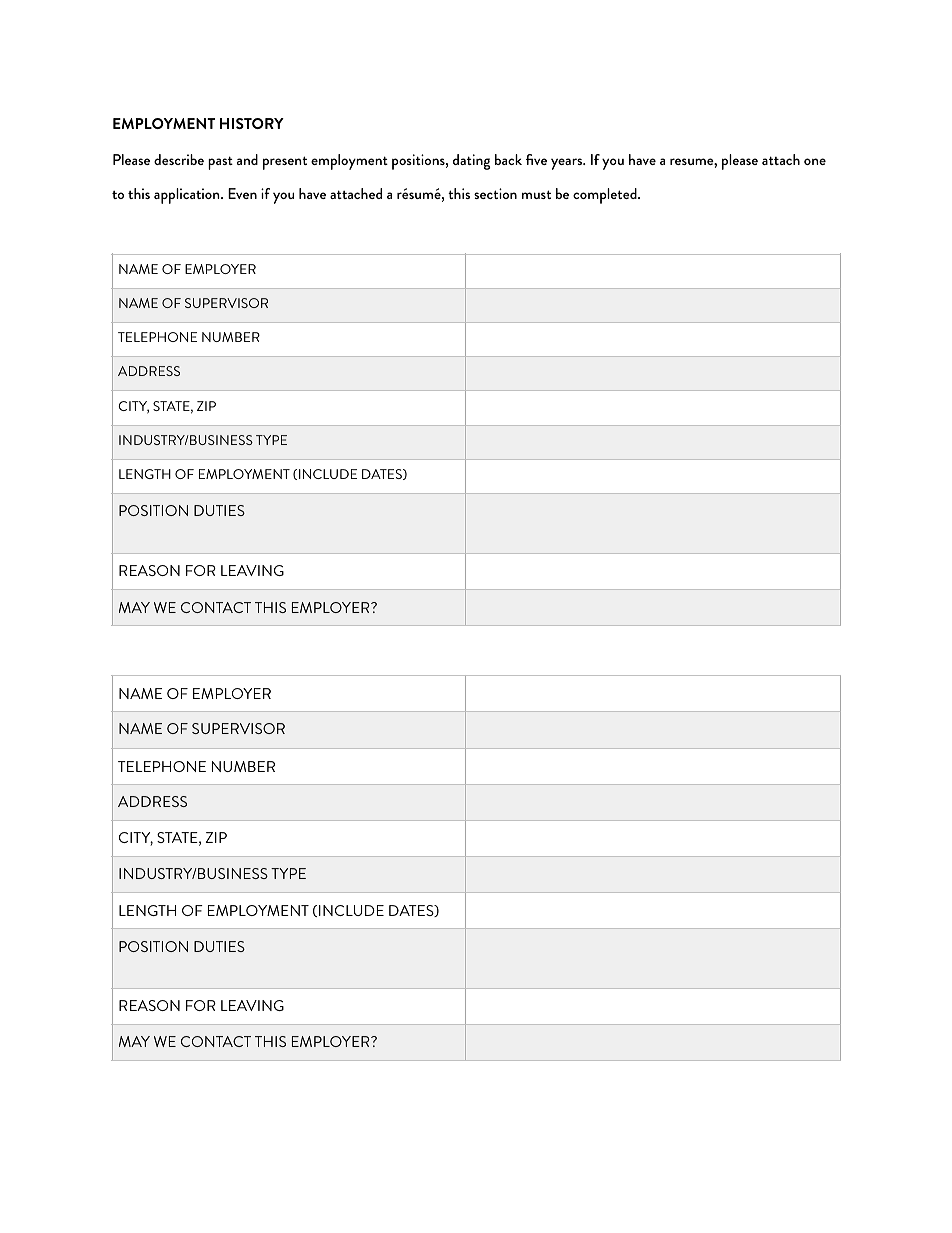 The height and width of the image is (1233, 952). I want to click on past, so click(220, 163).
